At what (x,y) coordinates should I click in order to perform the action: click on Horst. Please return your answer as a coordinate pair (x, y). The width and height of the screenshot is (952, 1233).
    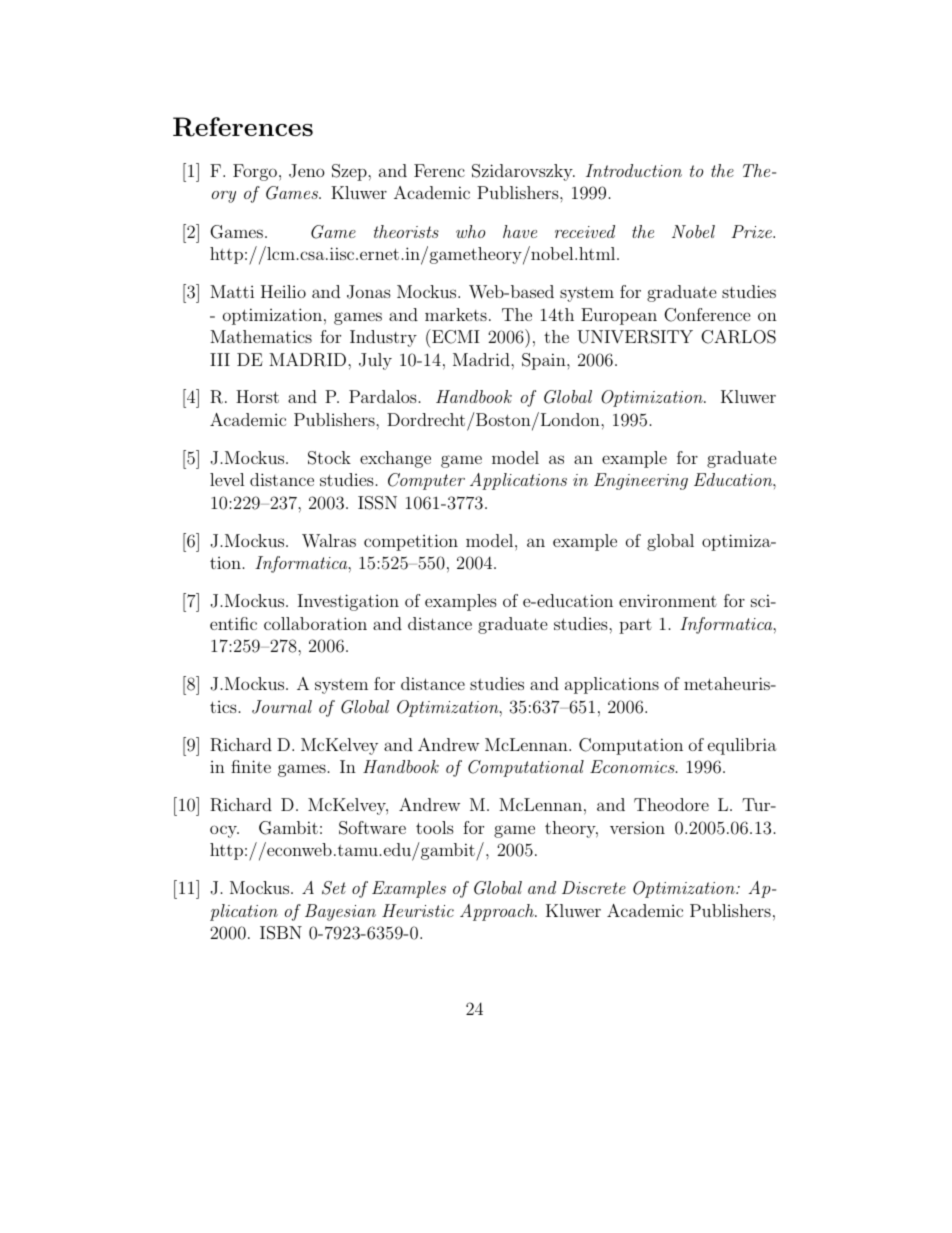
    Looking at the image, I should click on (257, 396).
